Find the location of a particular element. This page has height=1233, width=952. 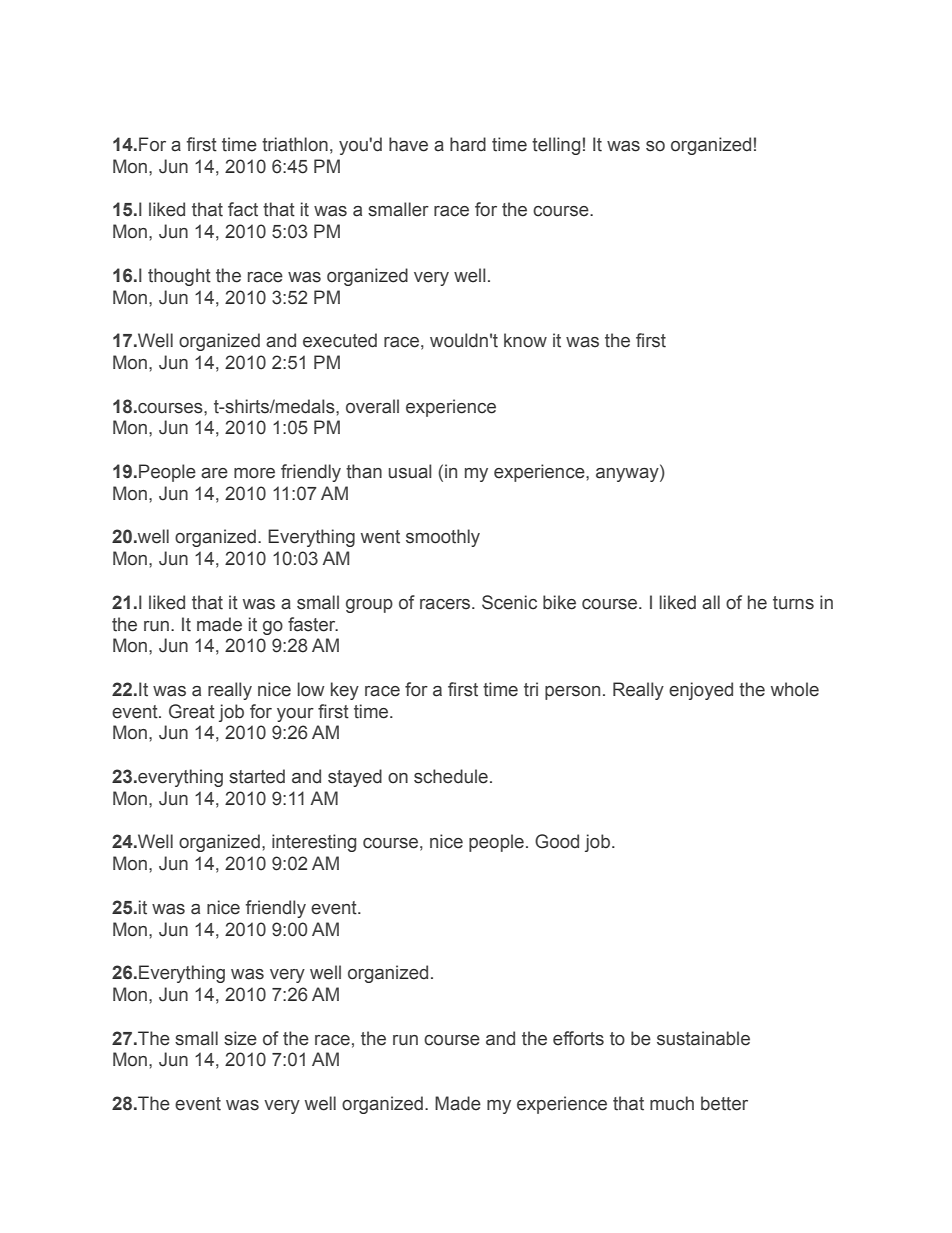

size is located at coordinates (240, 1038).
